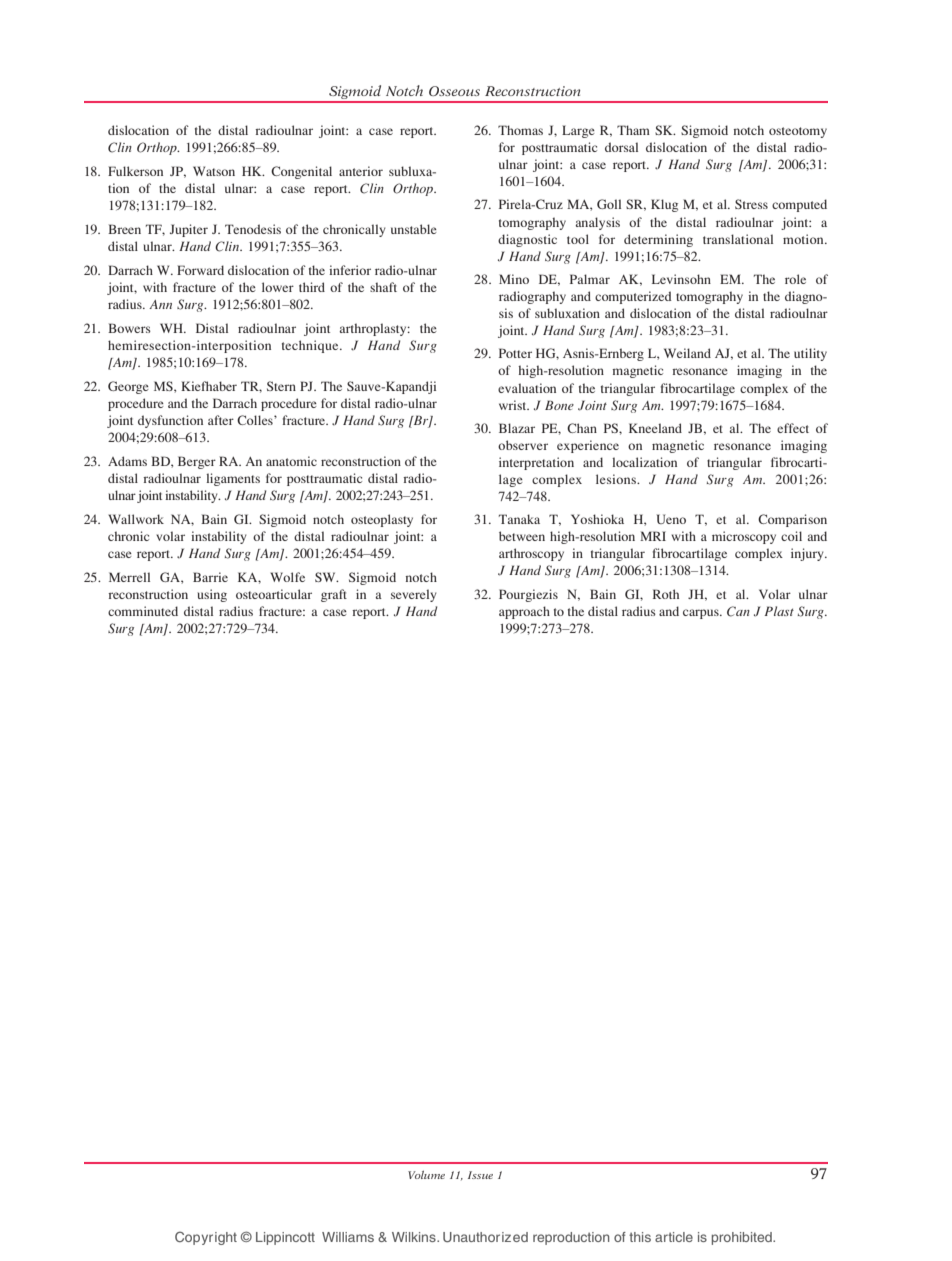 This document has width=952, height=1261. Describe the element at coordinates (454, 91) in the document. I see `Osseous` at that location.
